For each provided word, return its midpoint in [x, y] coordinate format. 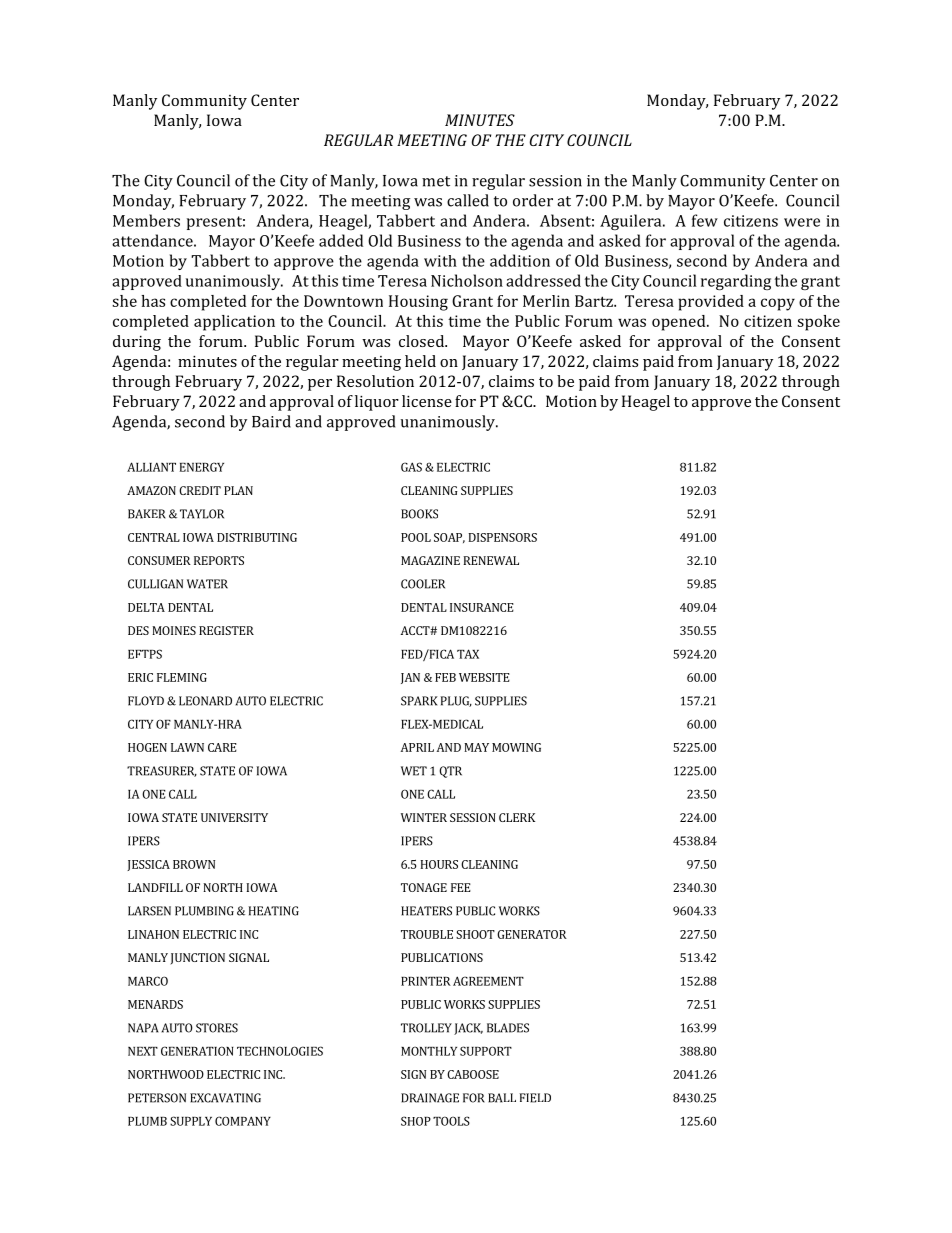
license [427, 401]
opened [680, 323]
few [705, 220]
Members [146, 220]
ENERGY [201, 467]
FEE [461, 887]
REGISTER [226, 630]
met [436, 181]
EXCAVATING [225, 1098]
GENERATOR [532, 934]
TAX [468, 654]
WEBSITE [484, 677]
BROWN [194, 864]
